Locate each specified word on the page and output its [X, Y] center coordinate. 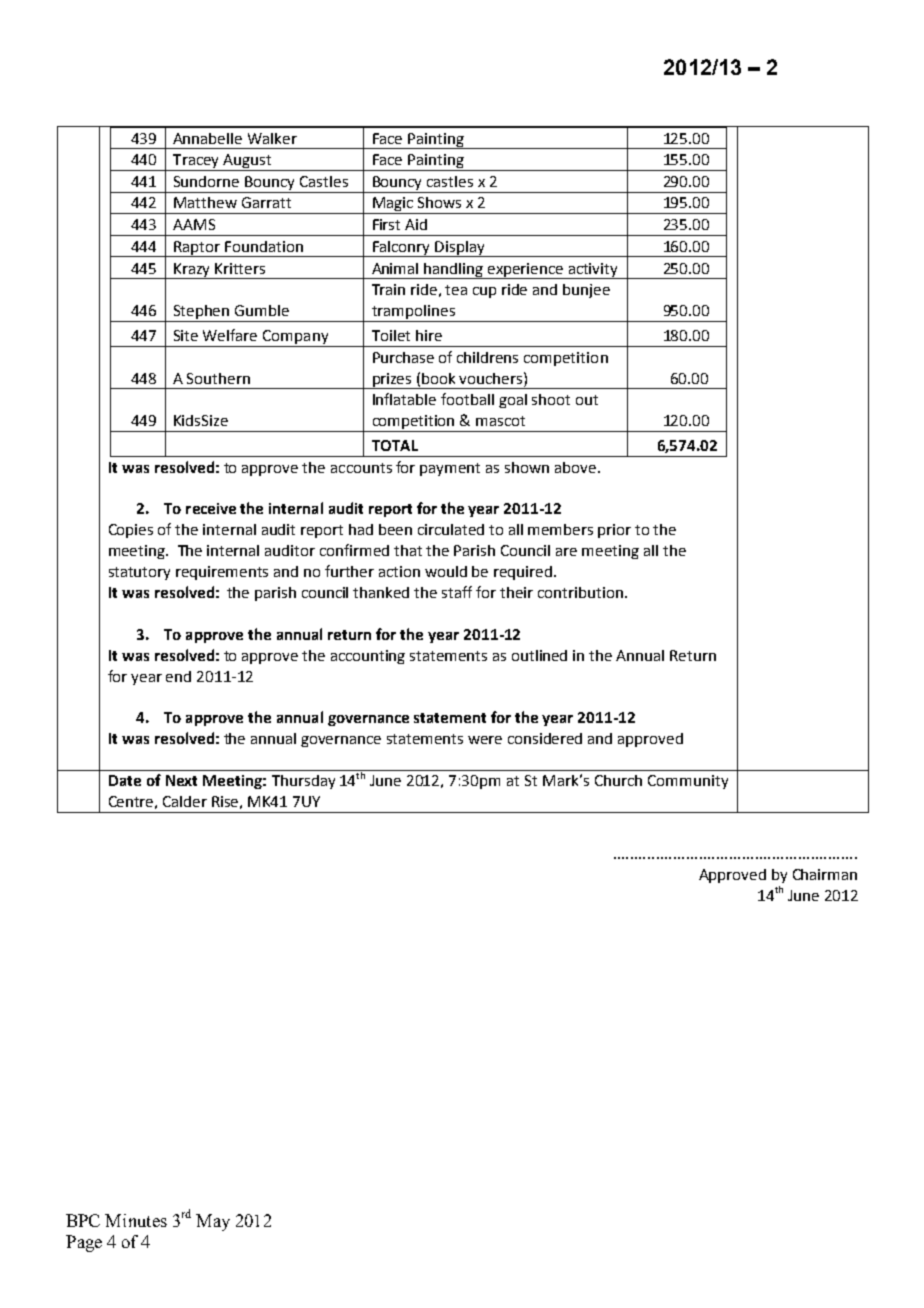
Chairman [825, 874]
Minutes [136, 1220]
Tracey [196, 162]
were [485, 740]
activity [593, 271]
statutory [139, 573]
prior [614, 531]
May [213, 1222]
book [438, 378]
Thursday [303, 782]
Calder [185, 801]
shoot [551, 399]
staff [457, 592]
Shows [439, 202]
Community [688, 782]
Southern [218, 378]
